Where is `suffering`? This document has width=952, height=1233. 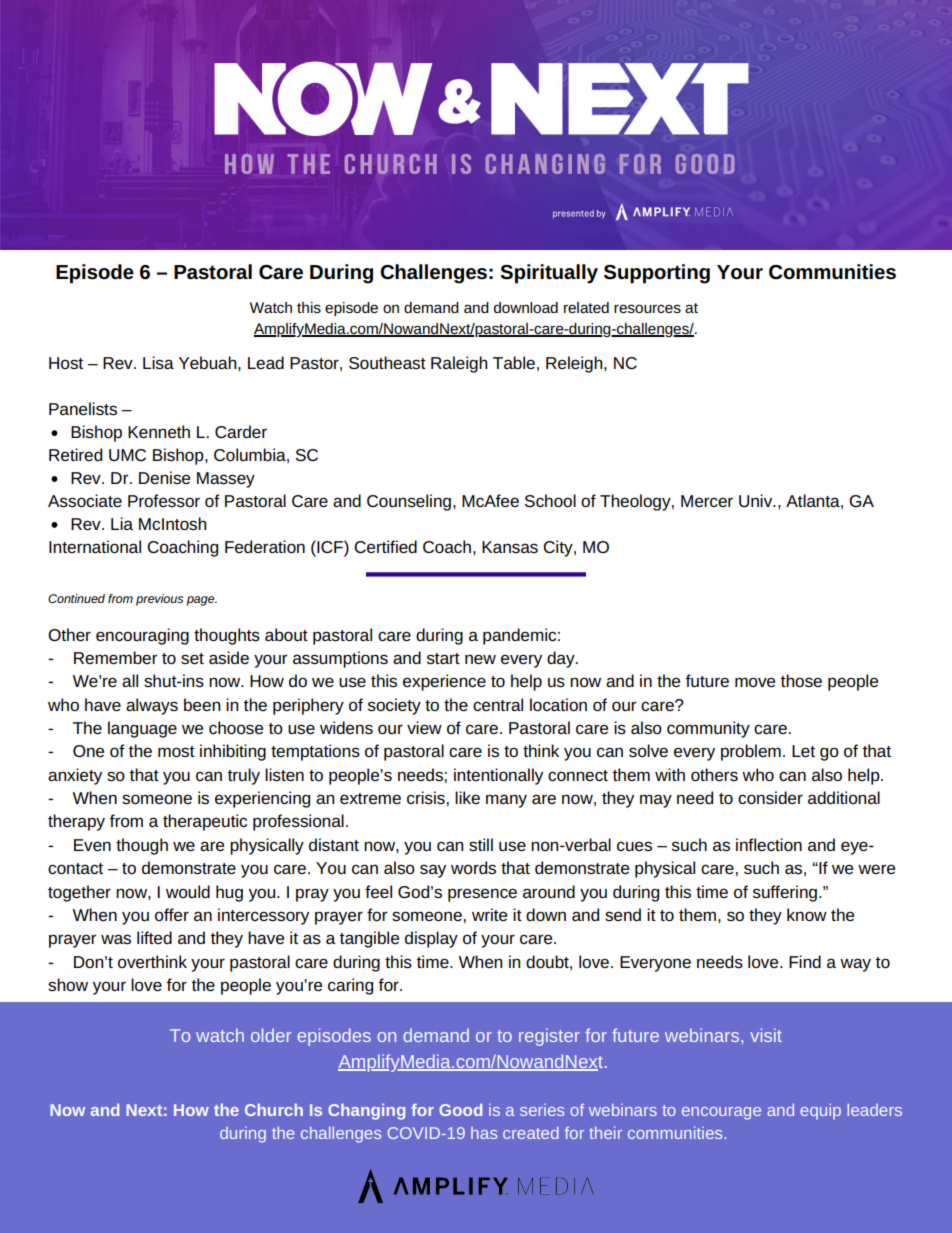
suffering is located at coordinates (785, 893).
